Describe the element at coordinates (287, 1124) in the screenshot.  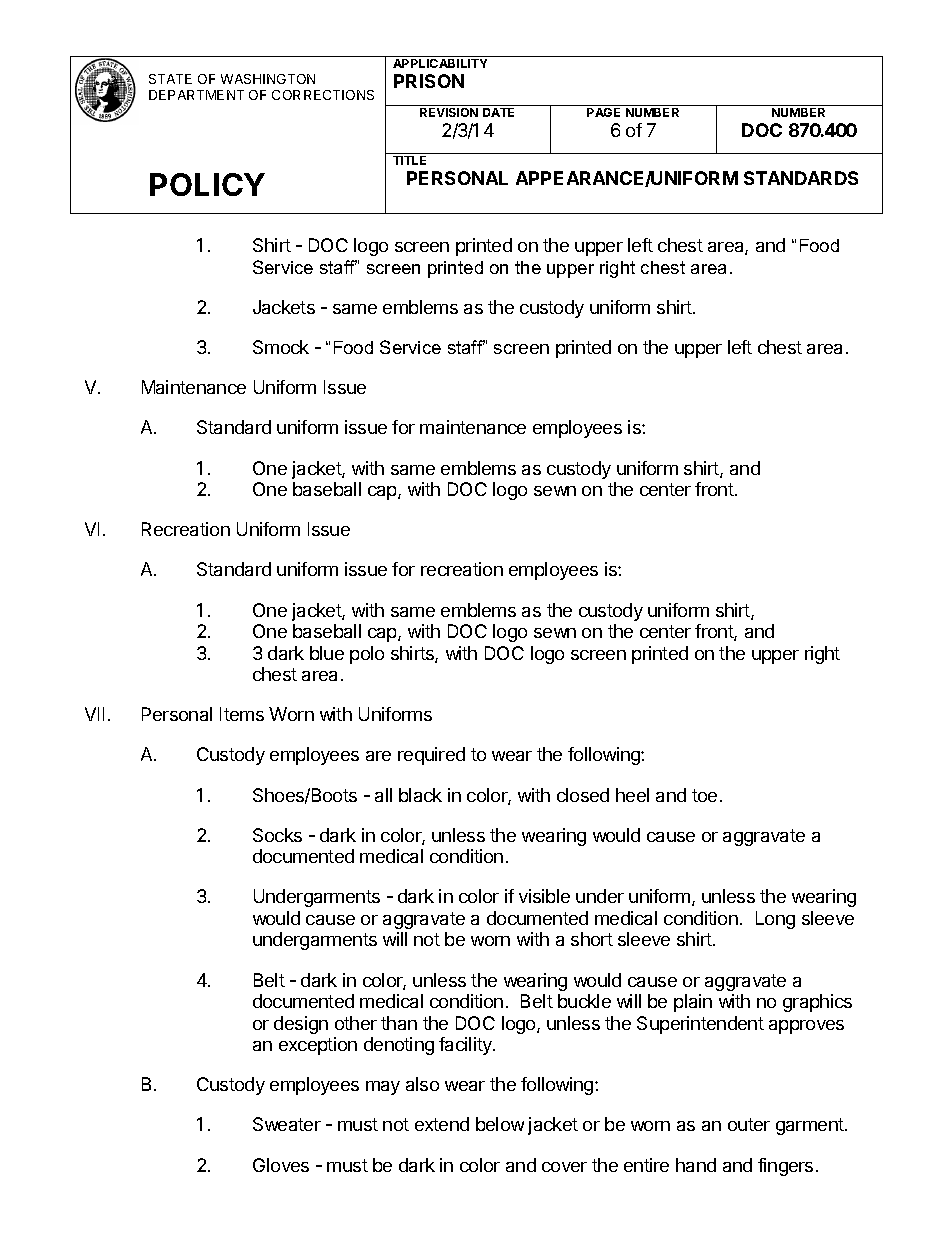
I see `Sweater` at that location.
